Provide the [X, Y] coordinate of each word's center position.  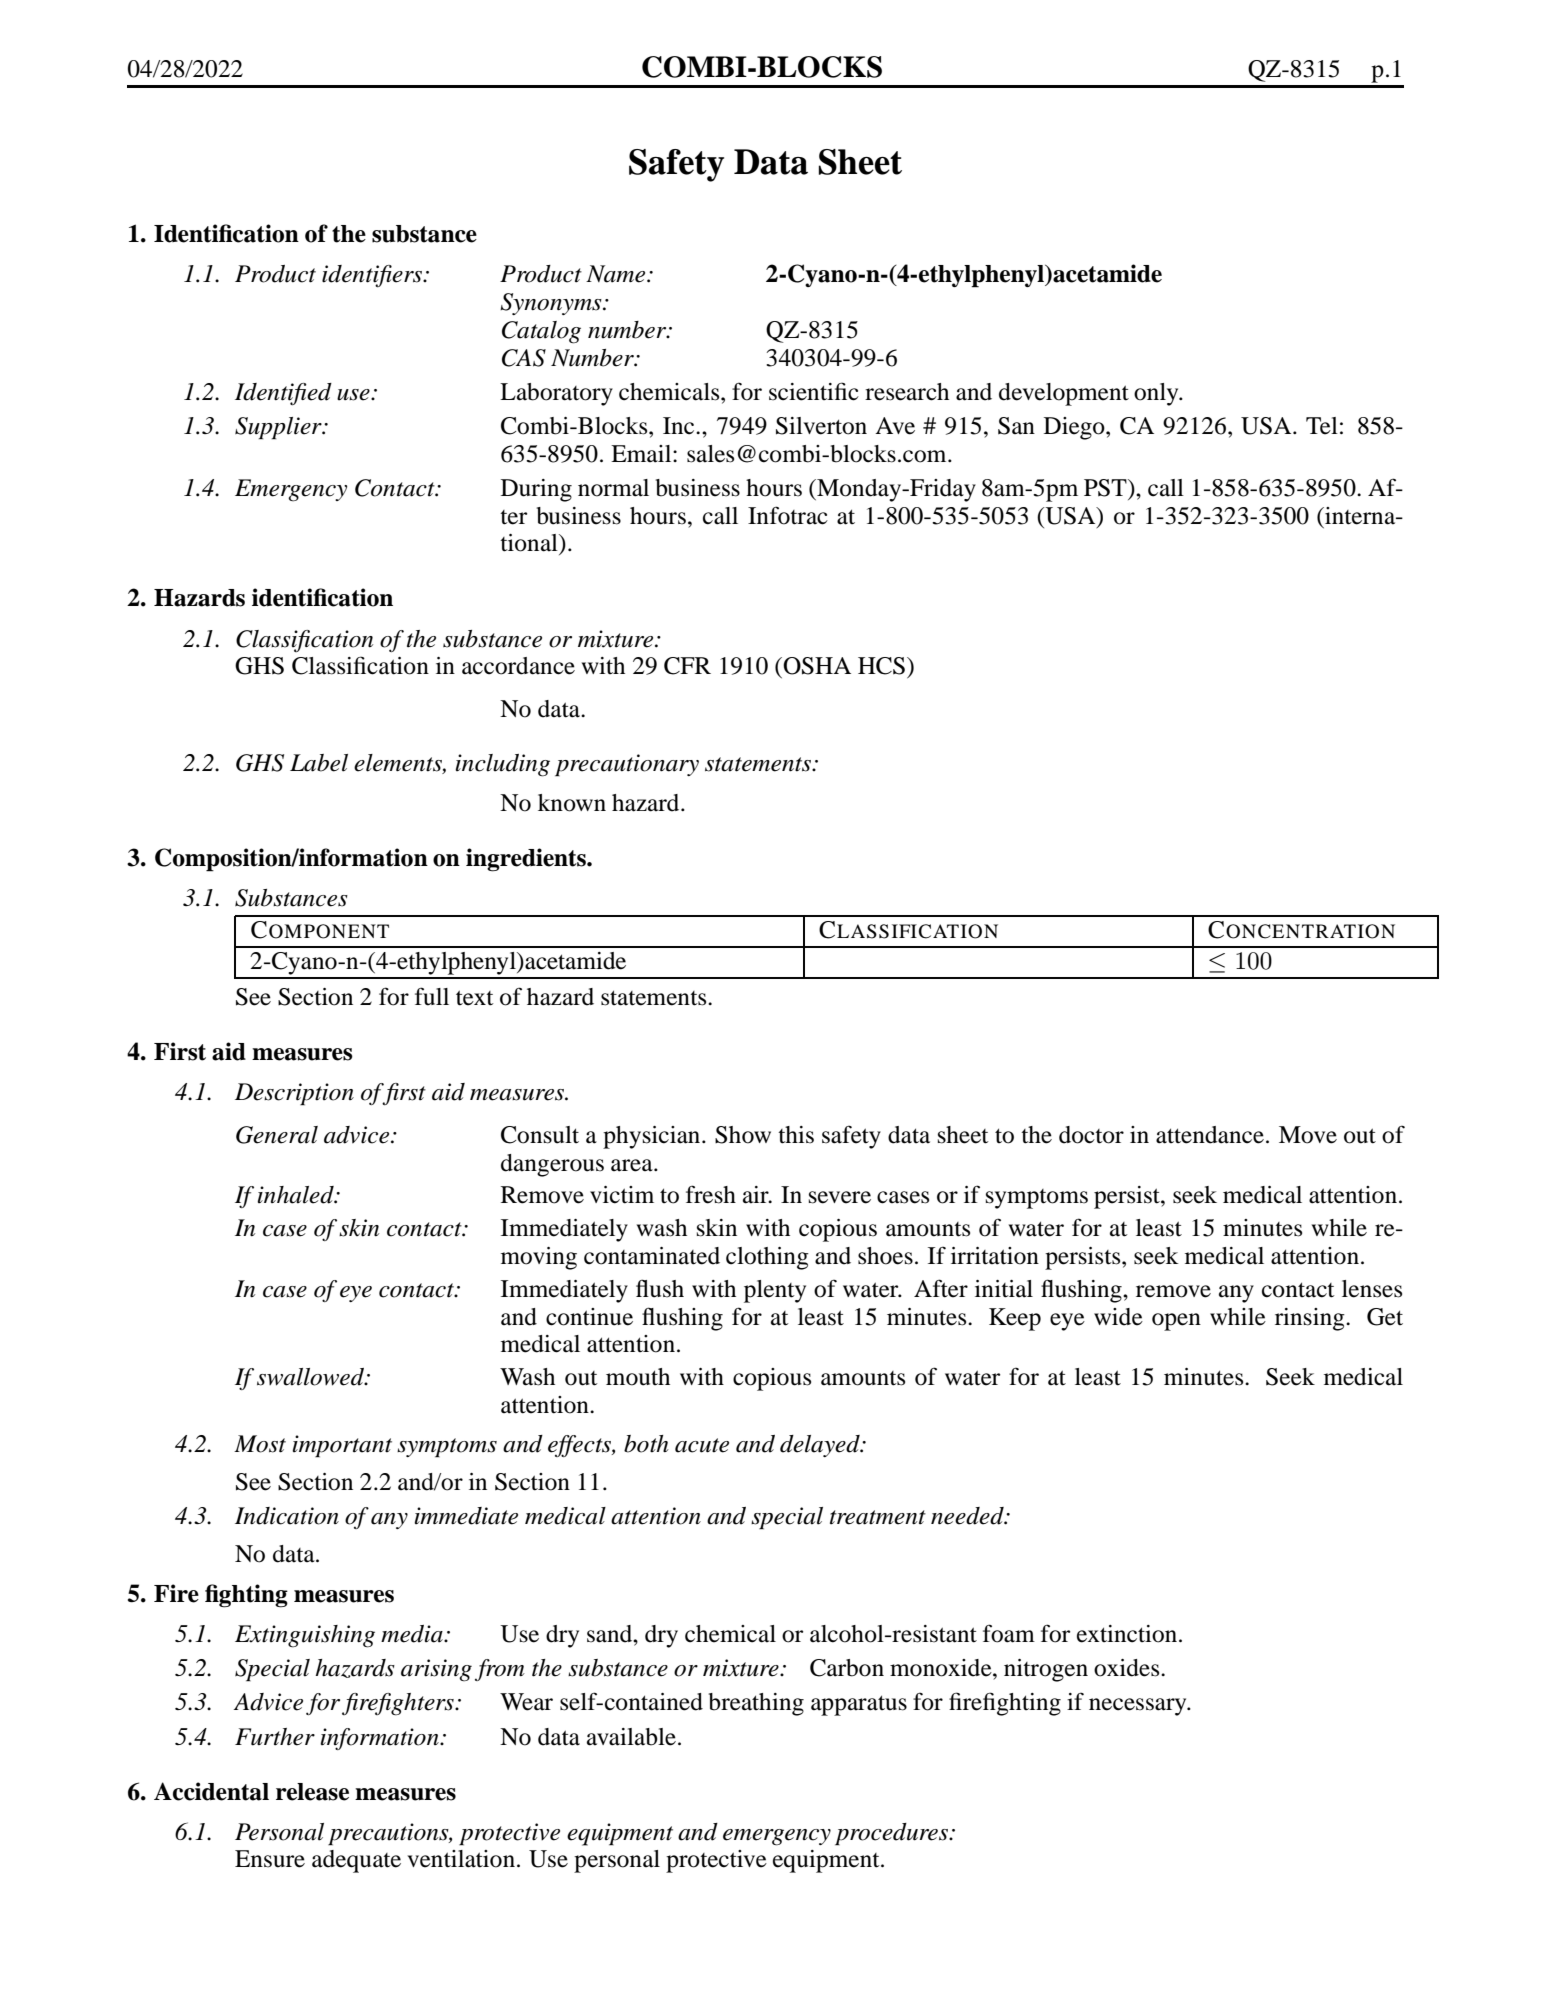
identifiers [373, 276]
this [796, 1135]
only [1157, 394]
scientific [814, 391]
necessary [1139, 1707]
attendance [1210, 1135]
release [312, 1792]
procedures [893, 1834]
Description [294, 1094]
